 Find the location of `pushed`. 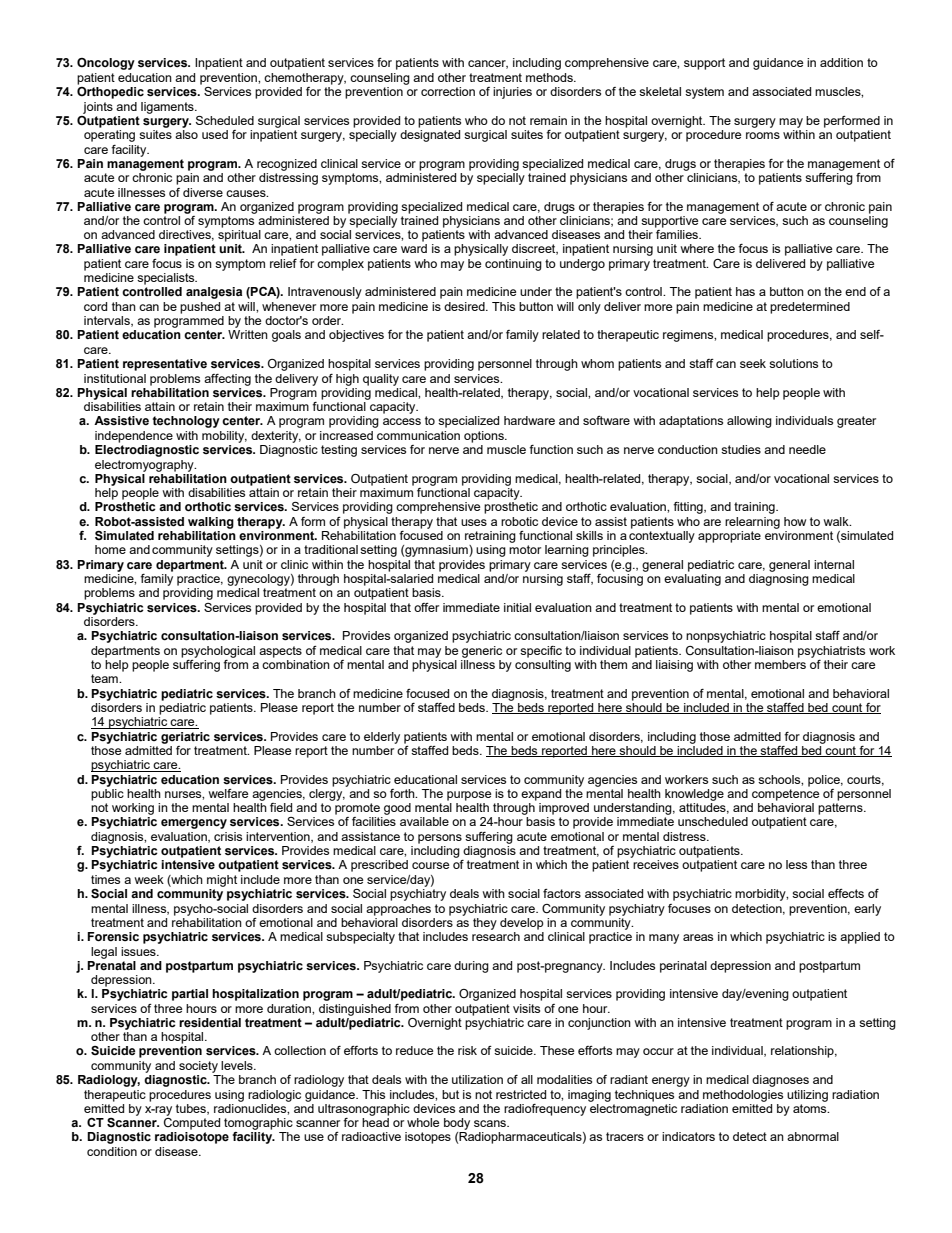

pushed is located at coordinates (200, 308).
